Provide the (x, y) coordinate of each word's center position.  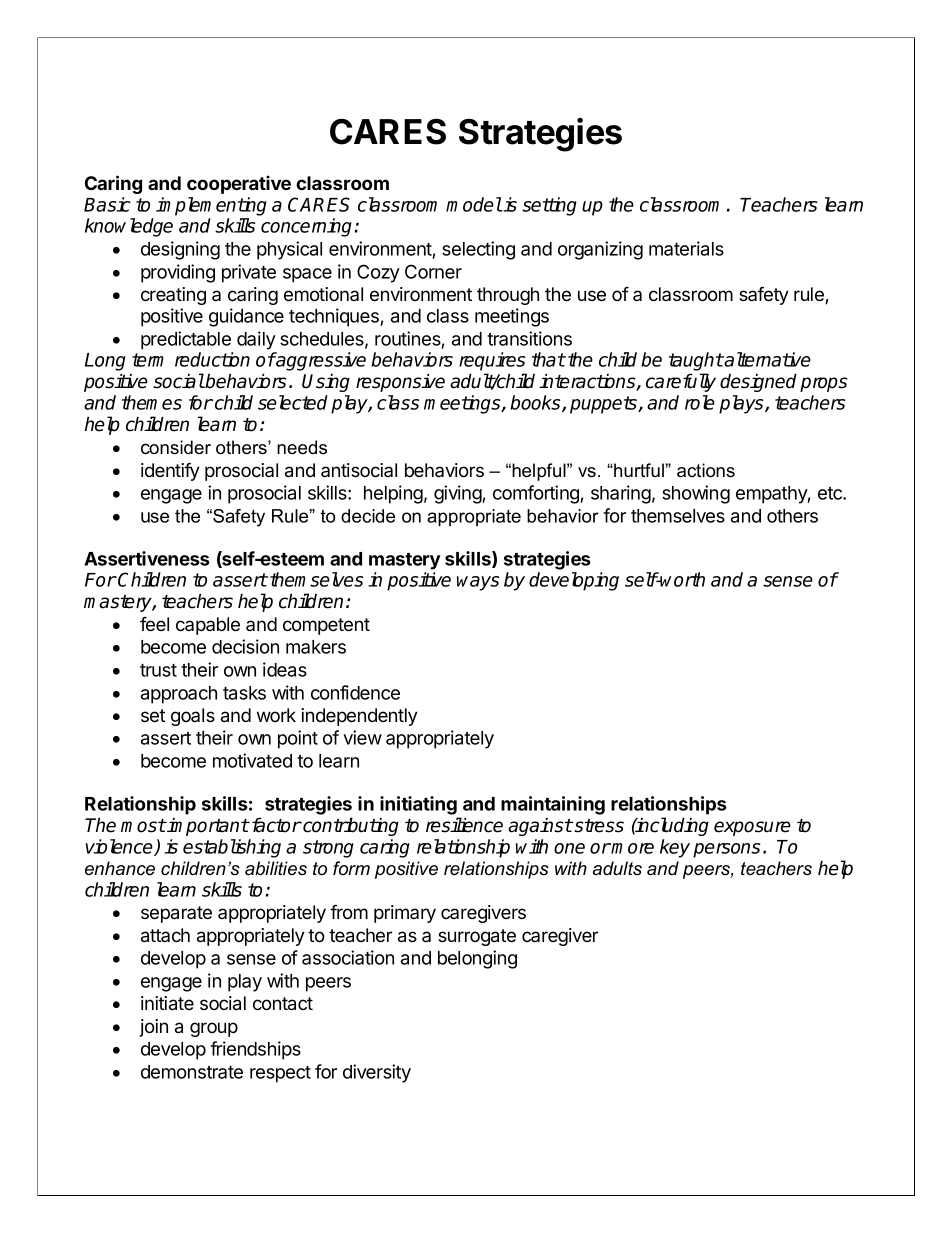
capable (208, 626)
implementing (211, 206)
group (214, 1029)
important (207, 827)
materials (686, 248)
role (700, 402)
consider (176, 447)
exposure (752, 828)
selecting (478, 250)
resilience (464, 825)
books (536, 403)
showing (696, 494)
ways (478, 583)
